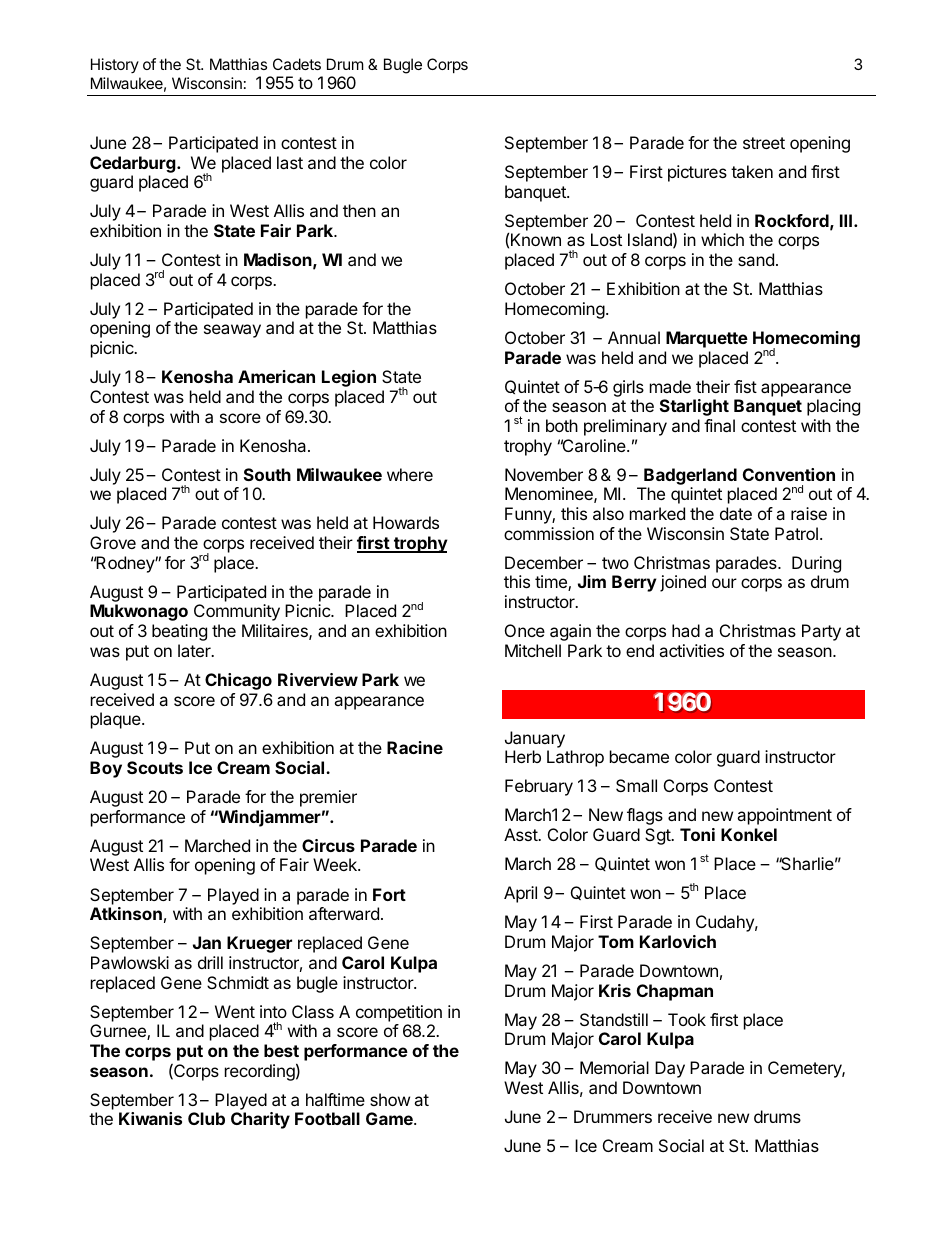  I want to click on Club, so click(206, 1118).
